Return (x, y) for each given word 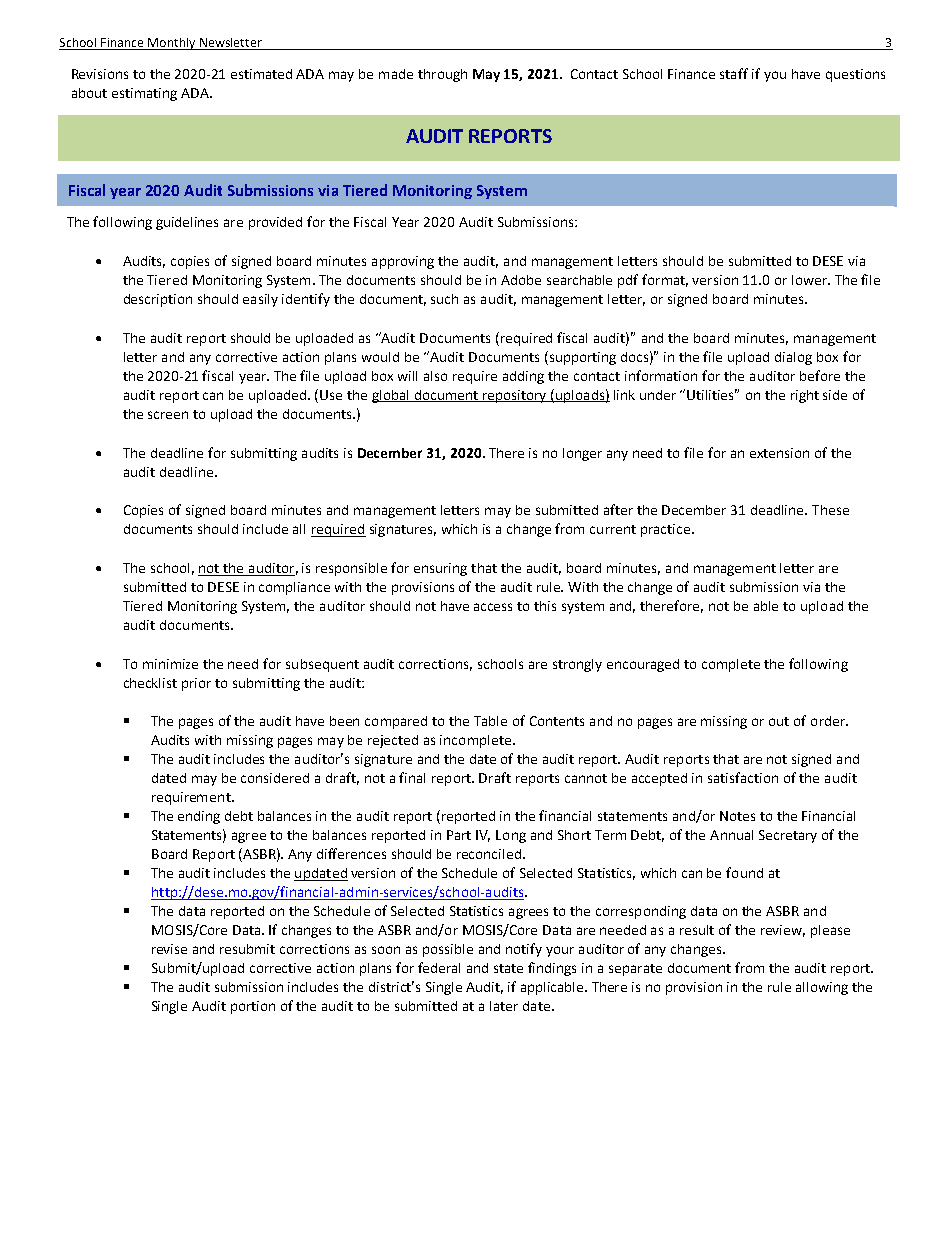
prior (196, 684)
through (442, 75)
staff (734, 73)
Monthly (172, 44)
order (829, 721)
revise (169, 949)
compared (396, 722)
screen (168, 415)
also (435, 376)
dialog (793, 358)
